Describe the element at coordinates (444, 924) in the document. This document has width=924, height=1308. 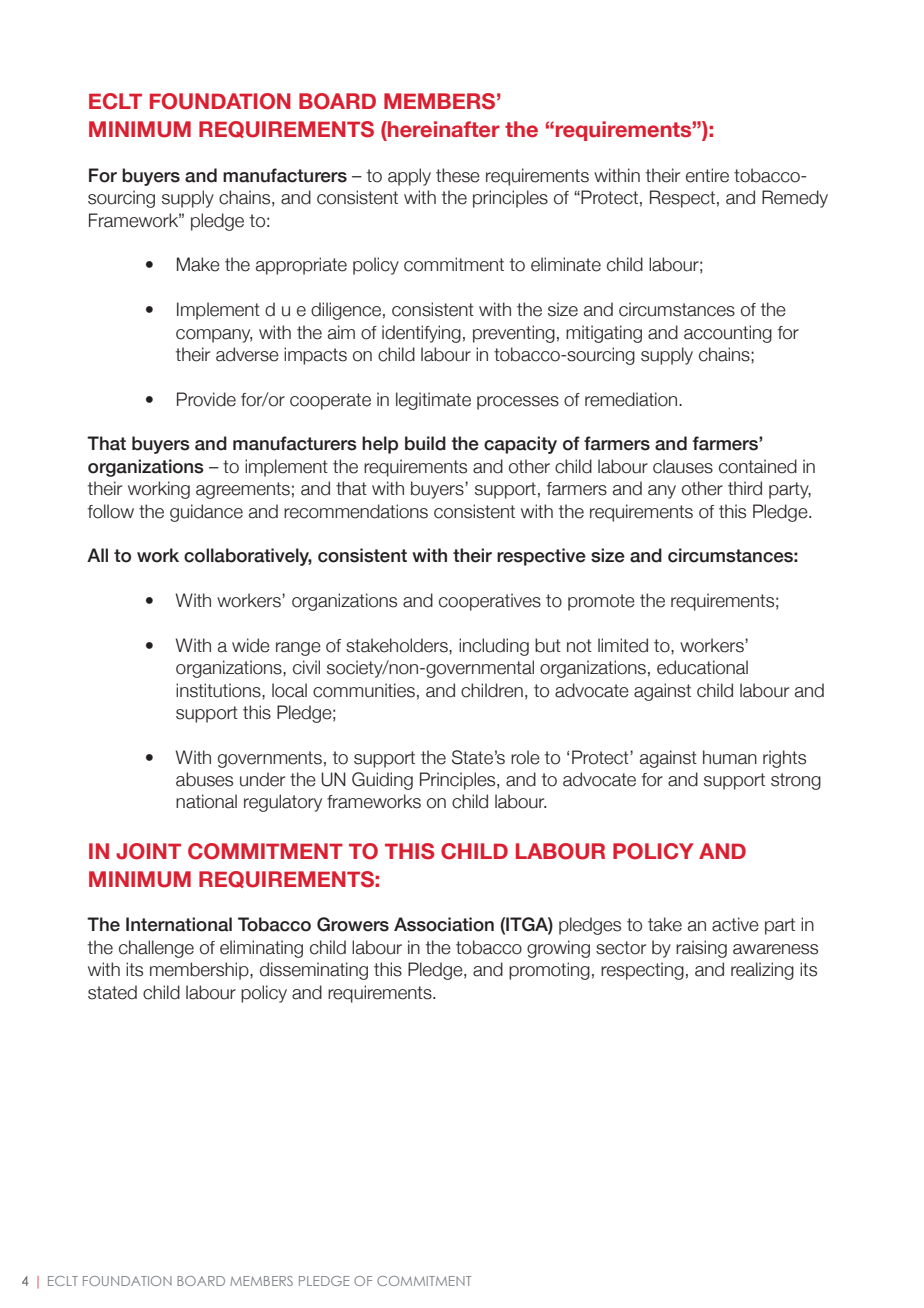
I see `Association` at that location.
